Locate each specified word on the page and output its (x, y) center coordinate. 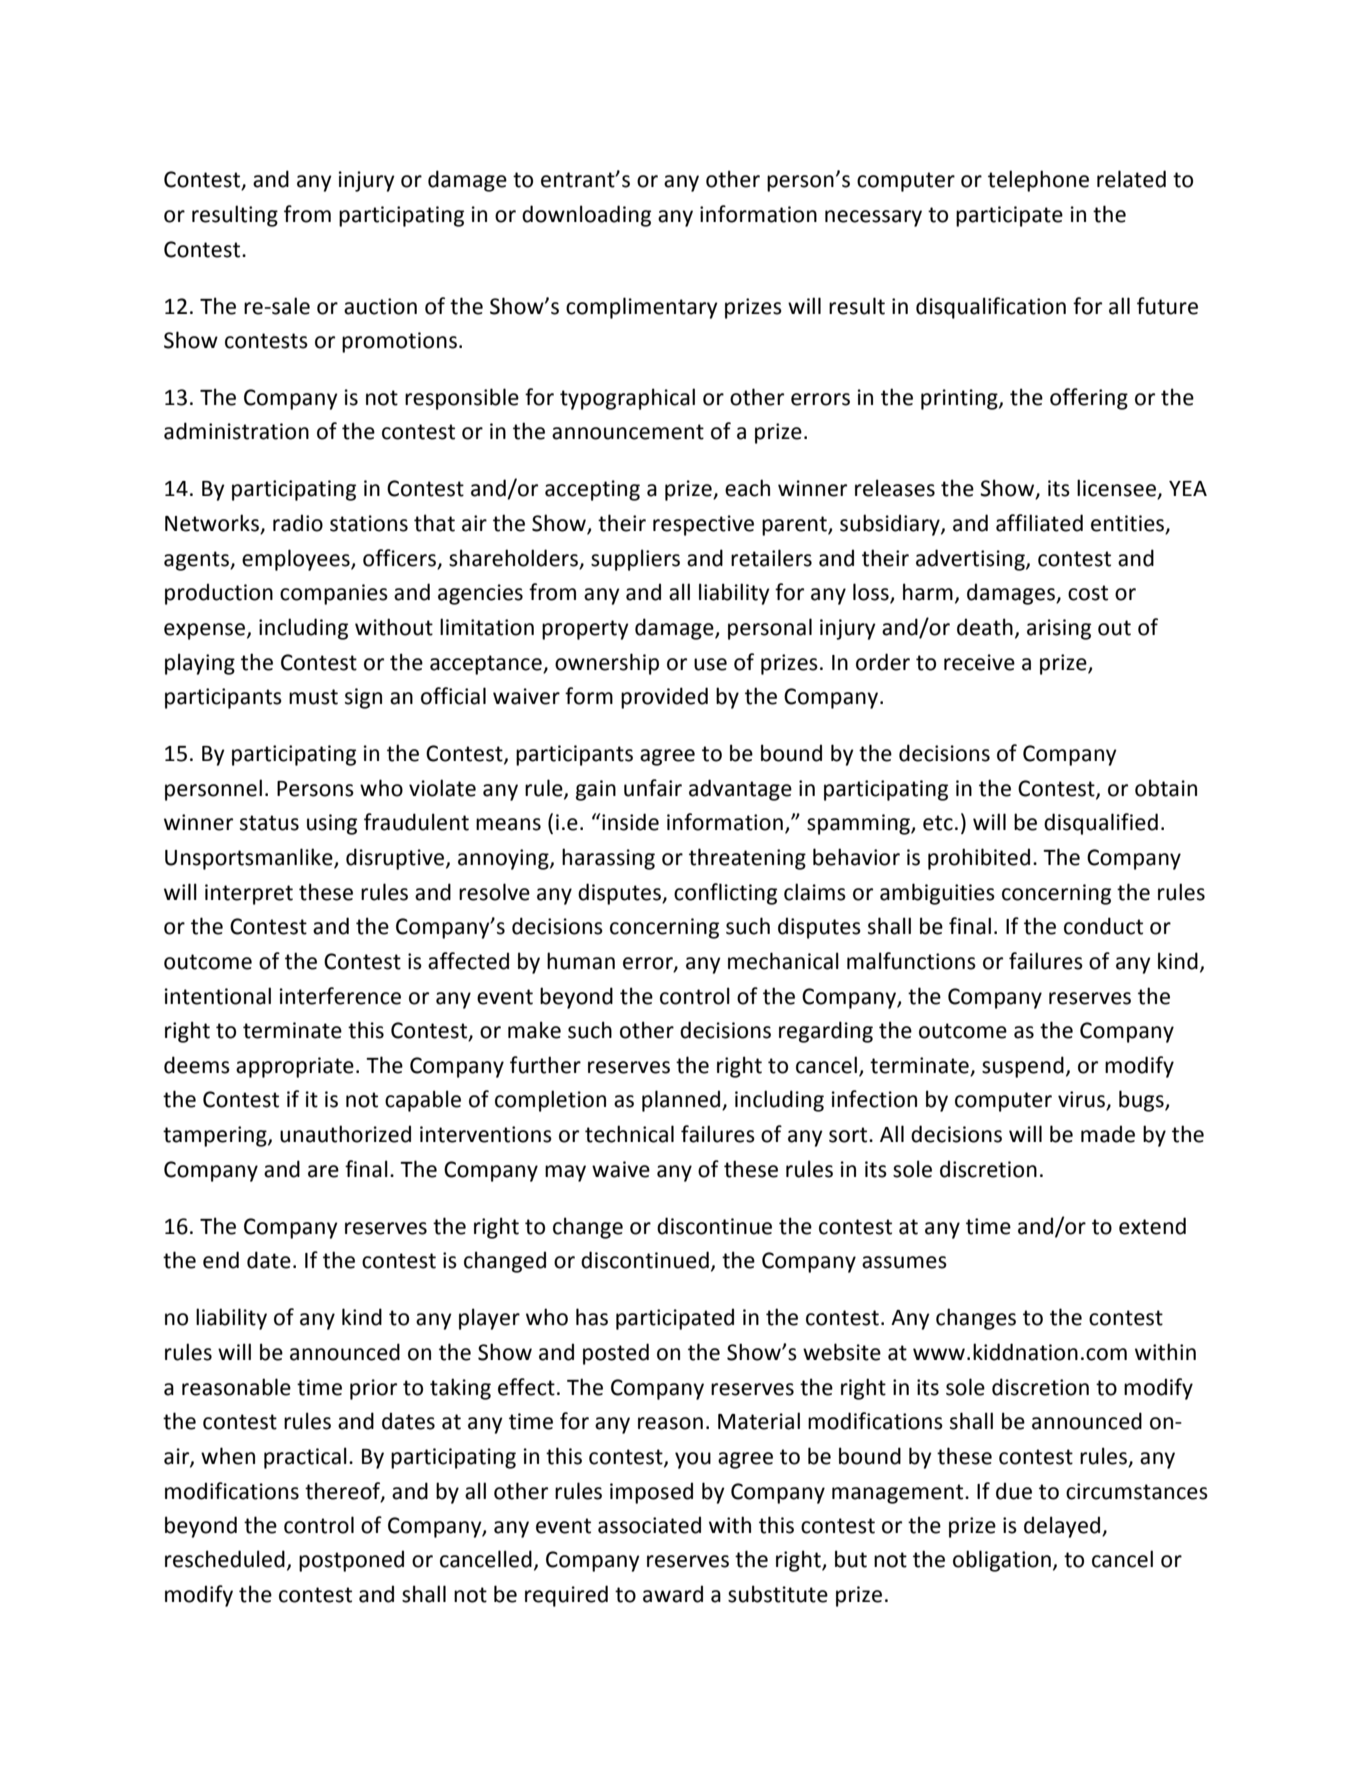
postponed (351, 1561)
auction (380, 306)
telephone (1038, 181)
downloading (586, 216)
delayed (1063, 1527)
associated (649, 1525)
